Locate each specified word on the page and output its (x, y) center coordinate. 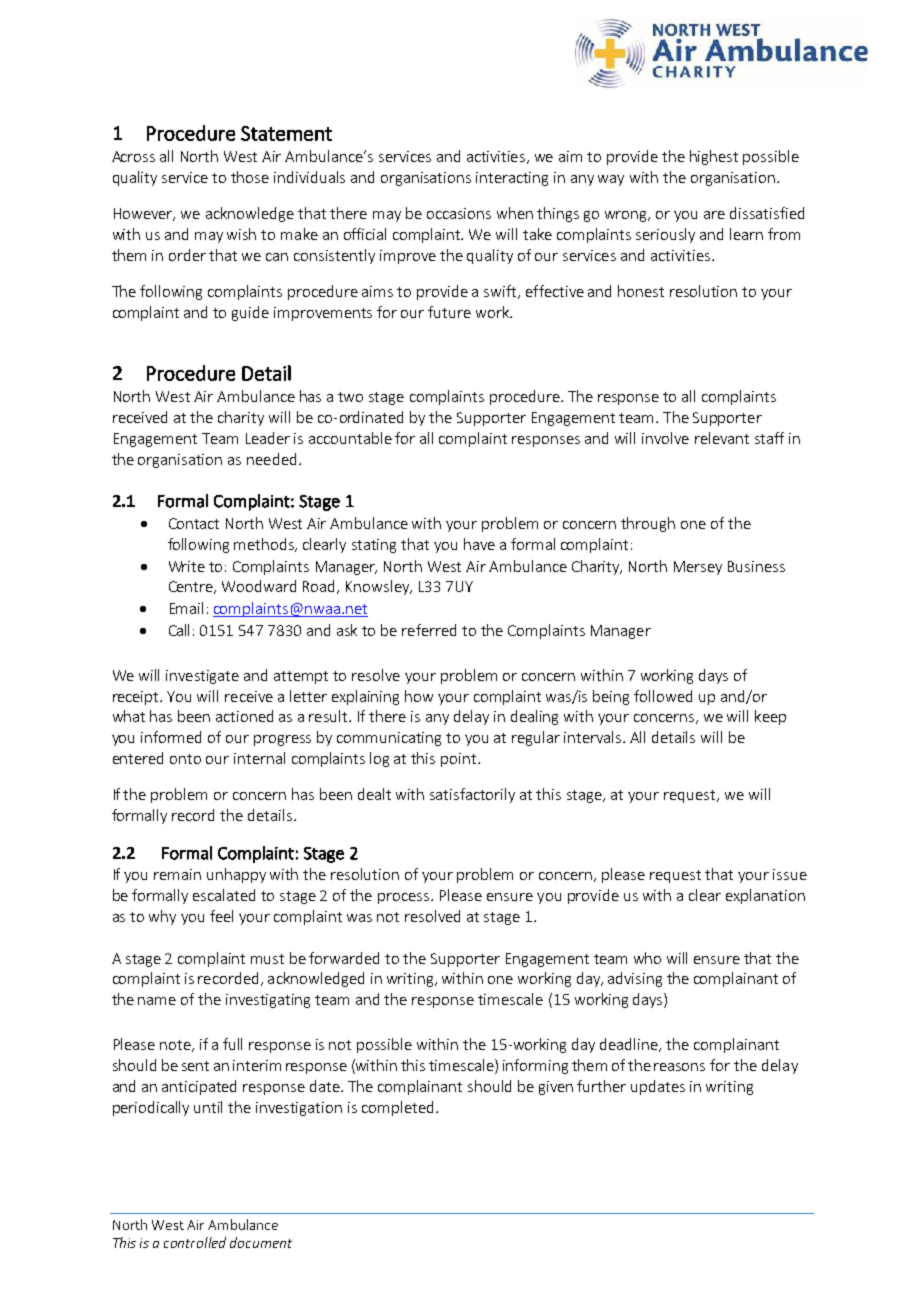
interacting (512, 179)
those (250, 177)
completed (397, 1108)
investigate (202, 677)
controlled (195, 1242)
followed (663, 696)
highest (714, 157)
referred (429, 630)
